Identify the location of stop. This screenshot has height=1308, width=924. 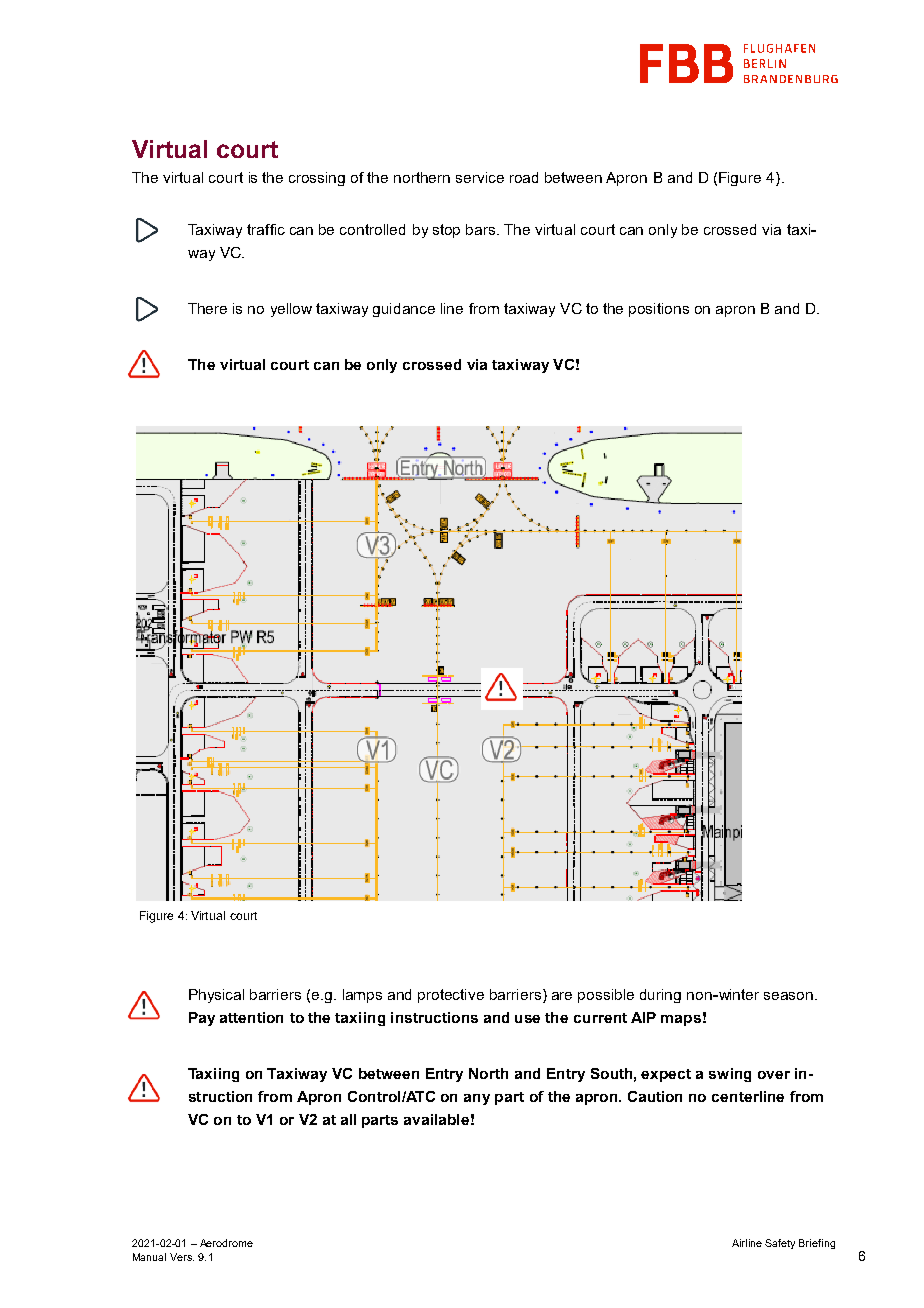
(446, 231).
